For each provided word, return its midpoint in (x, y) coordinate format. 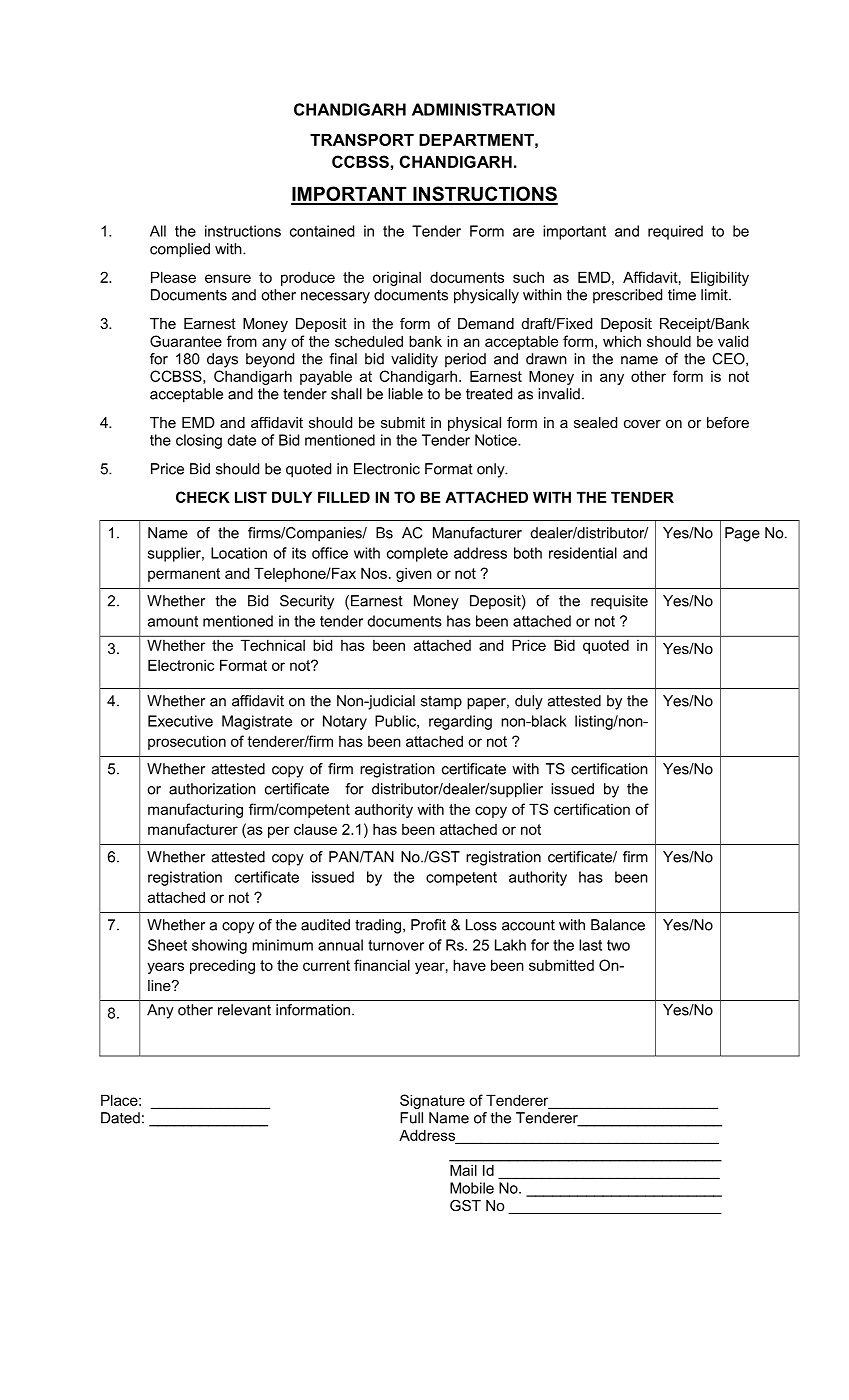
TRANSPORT (362, 139)
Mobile (472, 1188)
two (618, 945)
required (675, 232)
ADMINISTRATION (483, 109)
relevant (244, 1010)
